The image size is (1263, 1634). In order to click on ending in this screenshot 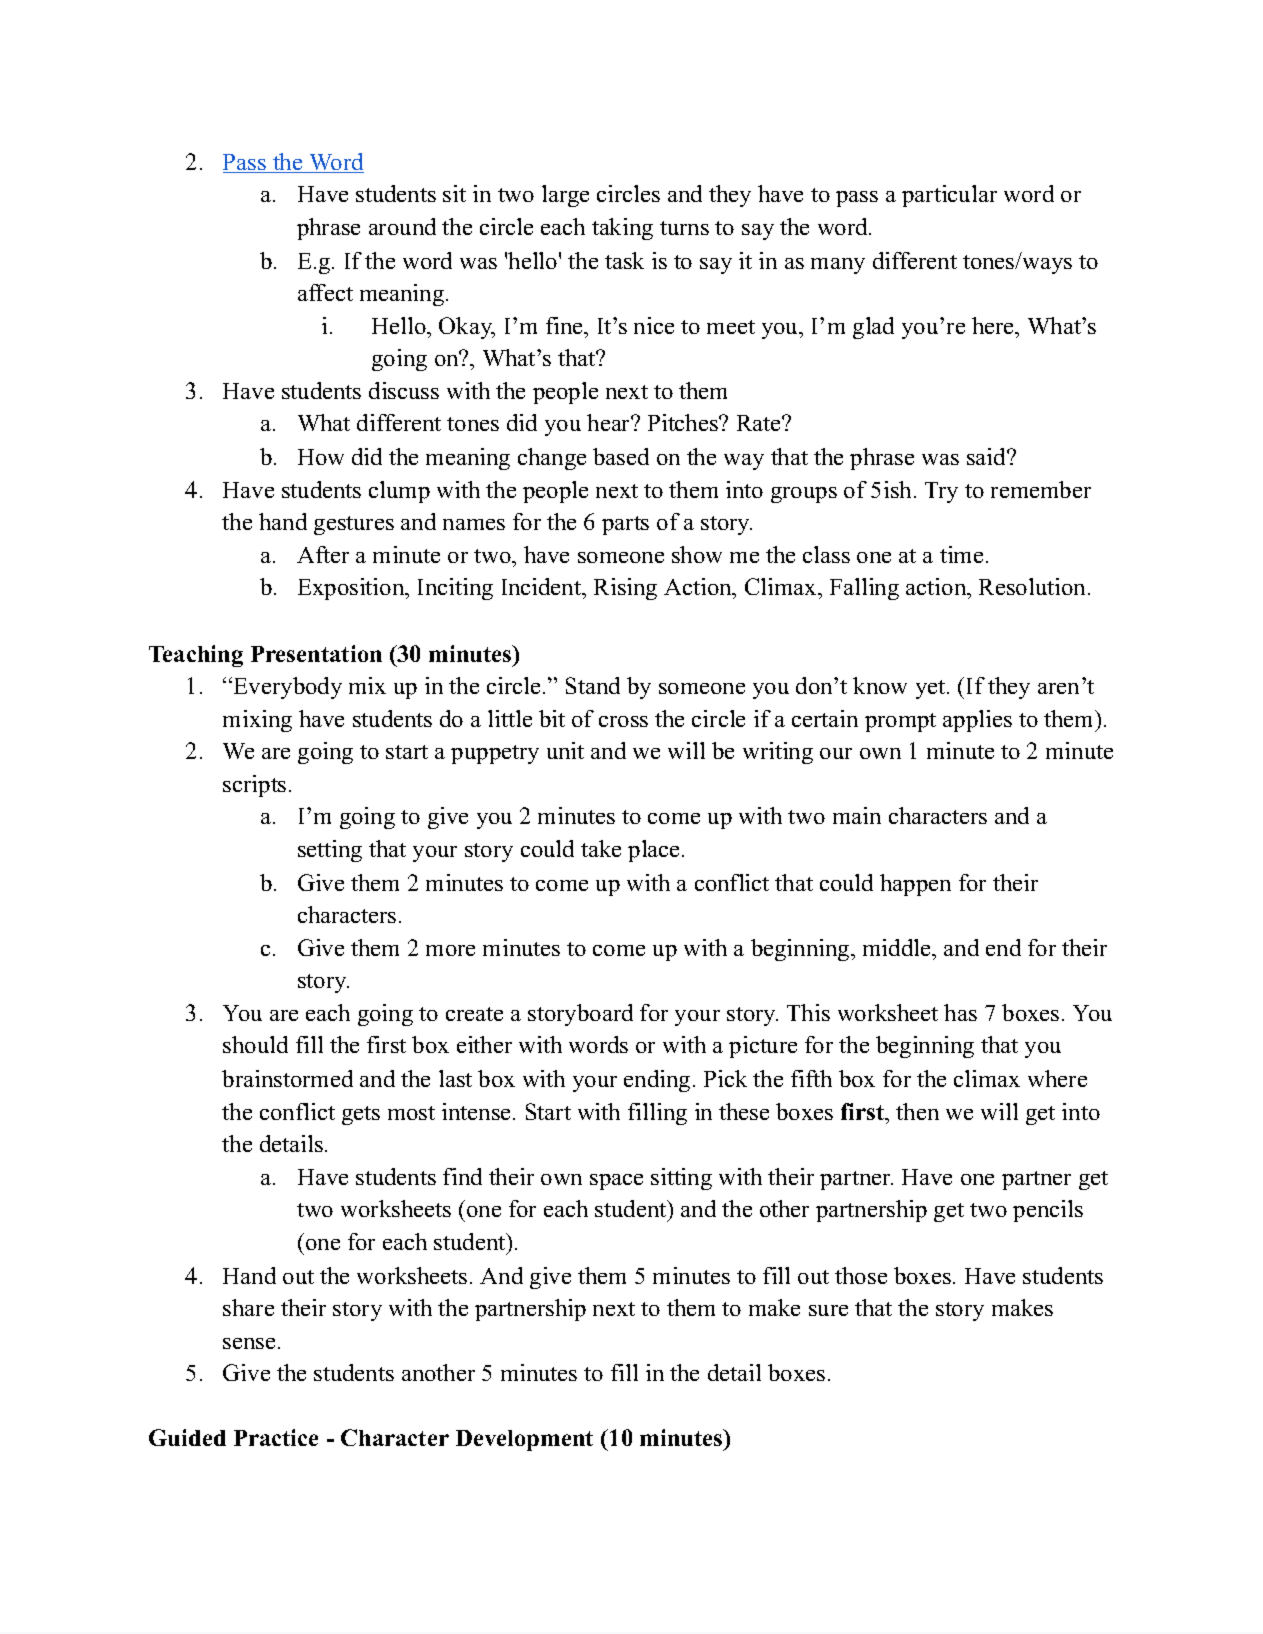, I will do `click(657, 1081)`.
